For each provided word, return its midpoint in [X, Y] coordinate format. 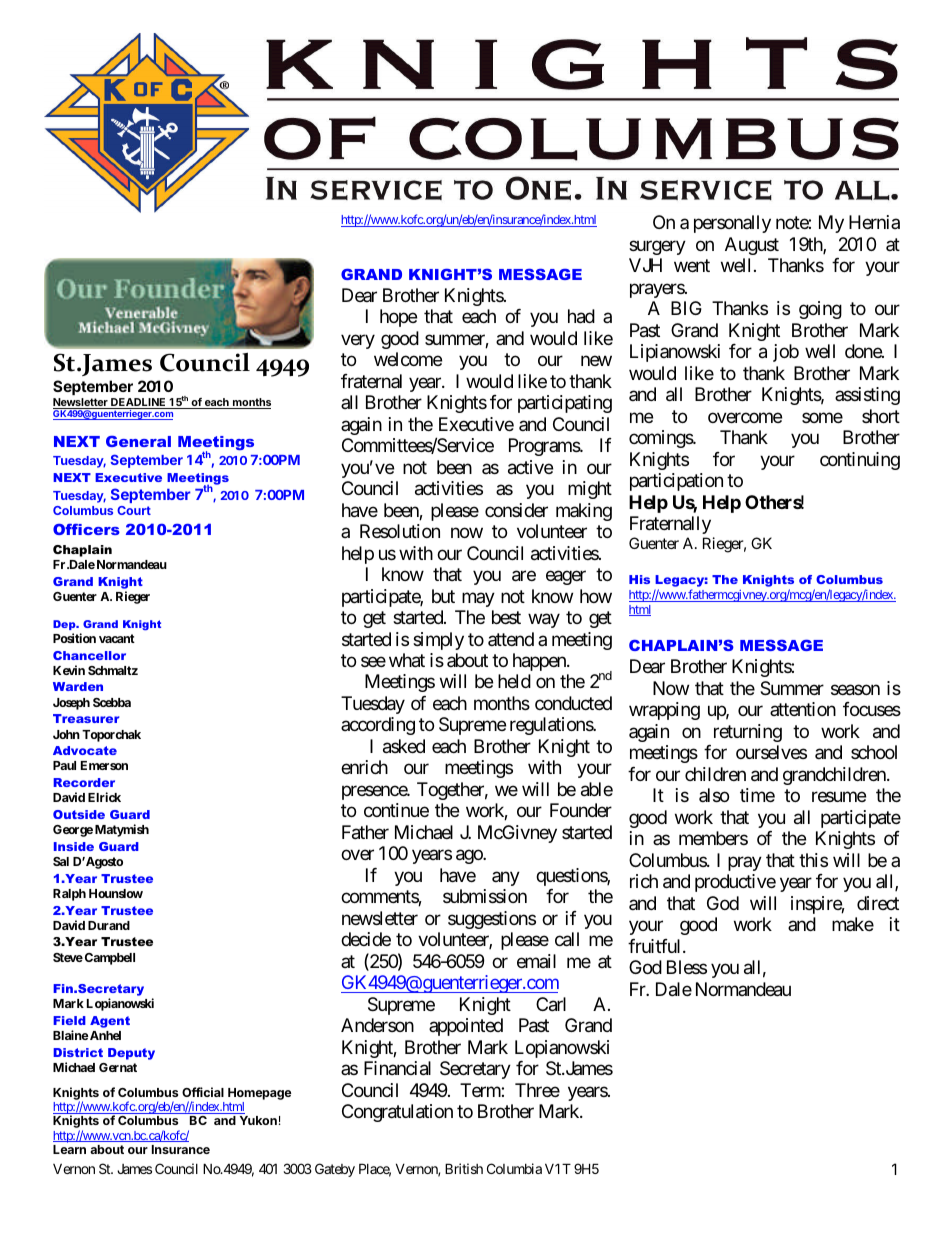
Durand [109, 925]
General [138, 441]
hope [398, 318]
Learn [69, 1149]
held [514, 681]
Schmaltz [113, 670]
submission [485, 896]
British [464, 1168]
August [752, 246]
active [530, 467]
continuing [860, 461]
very [358, 341]
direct [878, 903]
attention [803, 709]
